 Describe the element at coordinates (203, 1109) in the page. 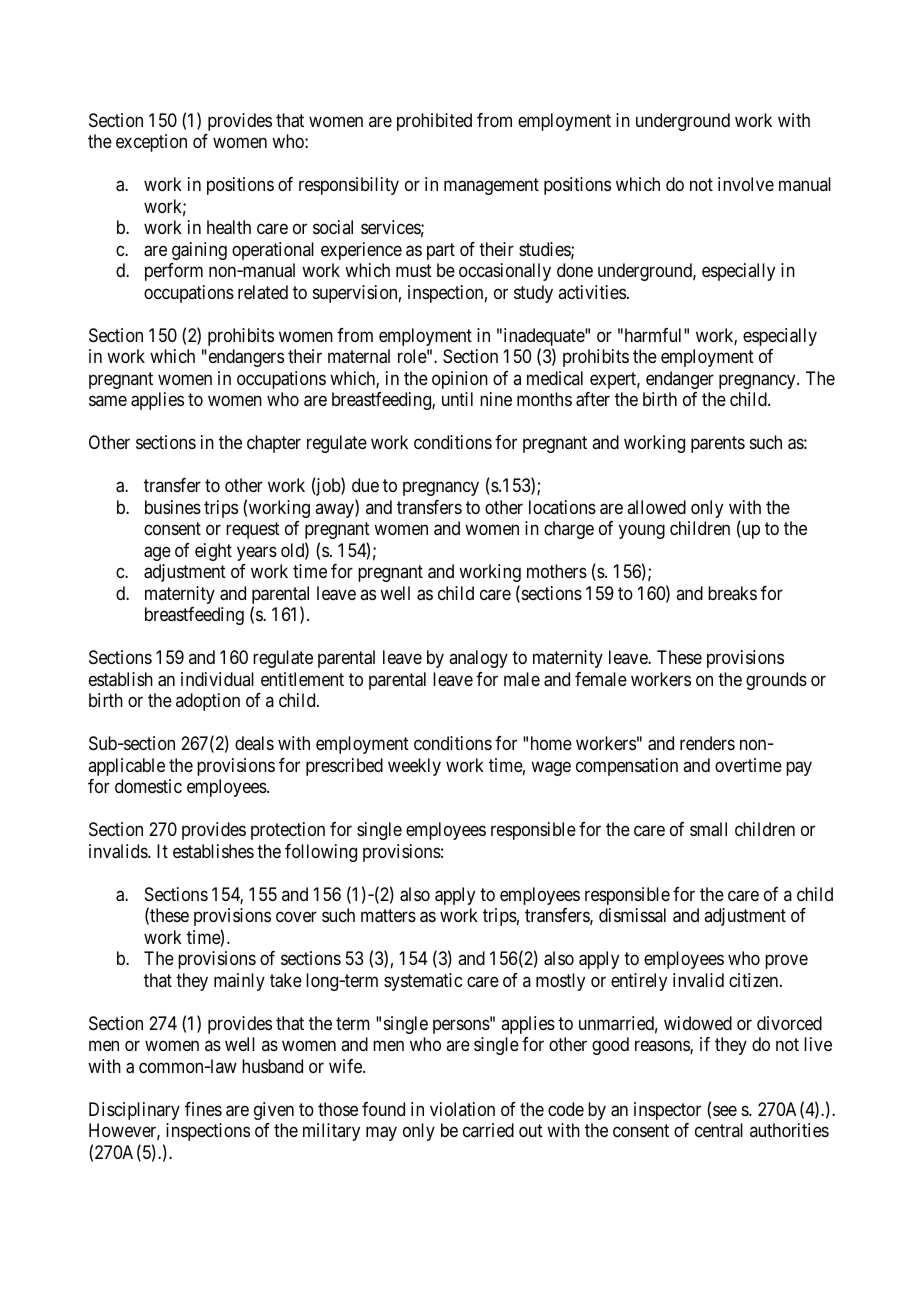

I see `fines` at that location.
